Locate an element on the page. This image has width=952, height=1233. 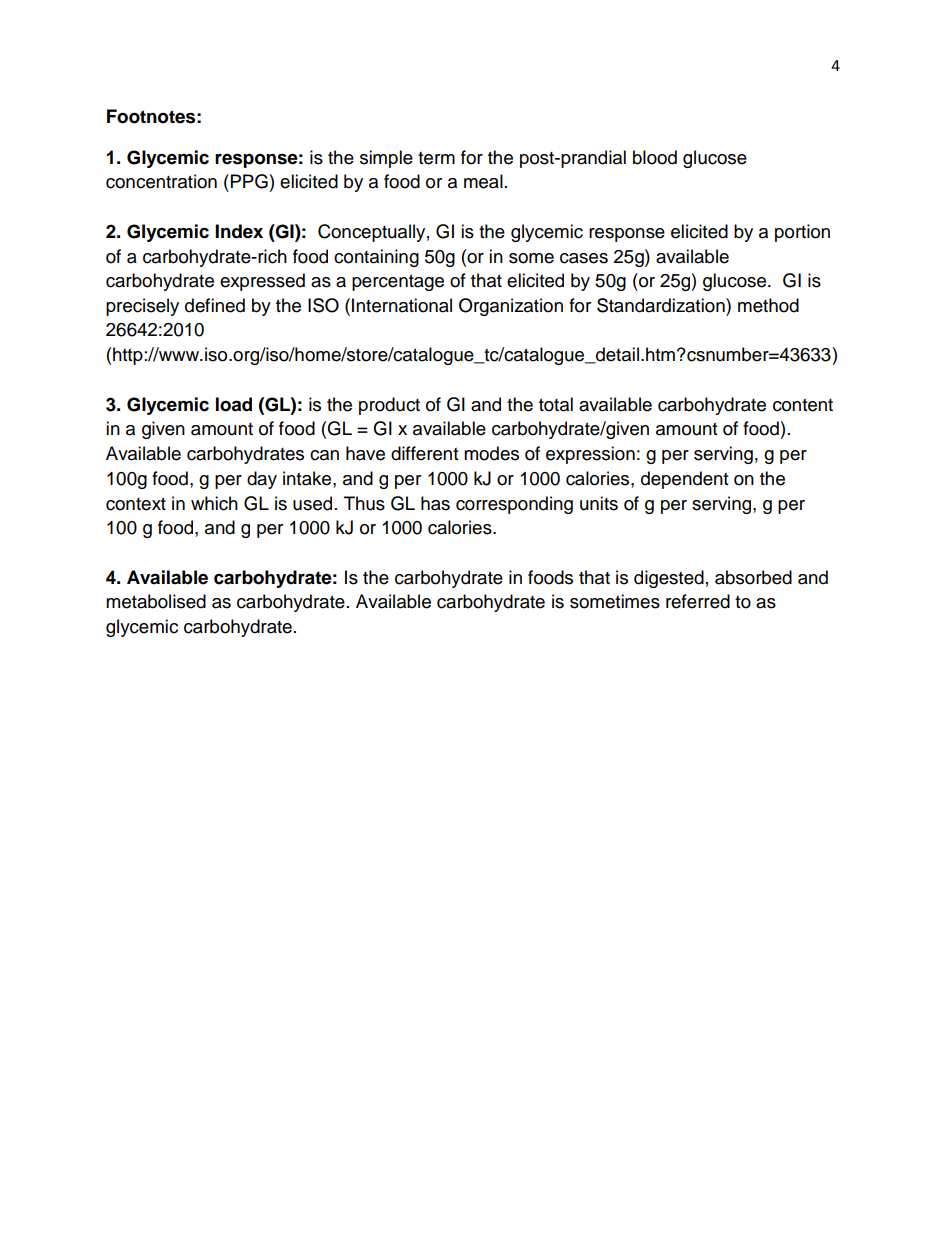
metabolised is located at coordinates (156, 601).
